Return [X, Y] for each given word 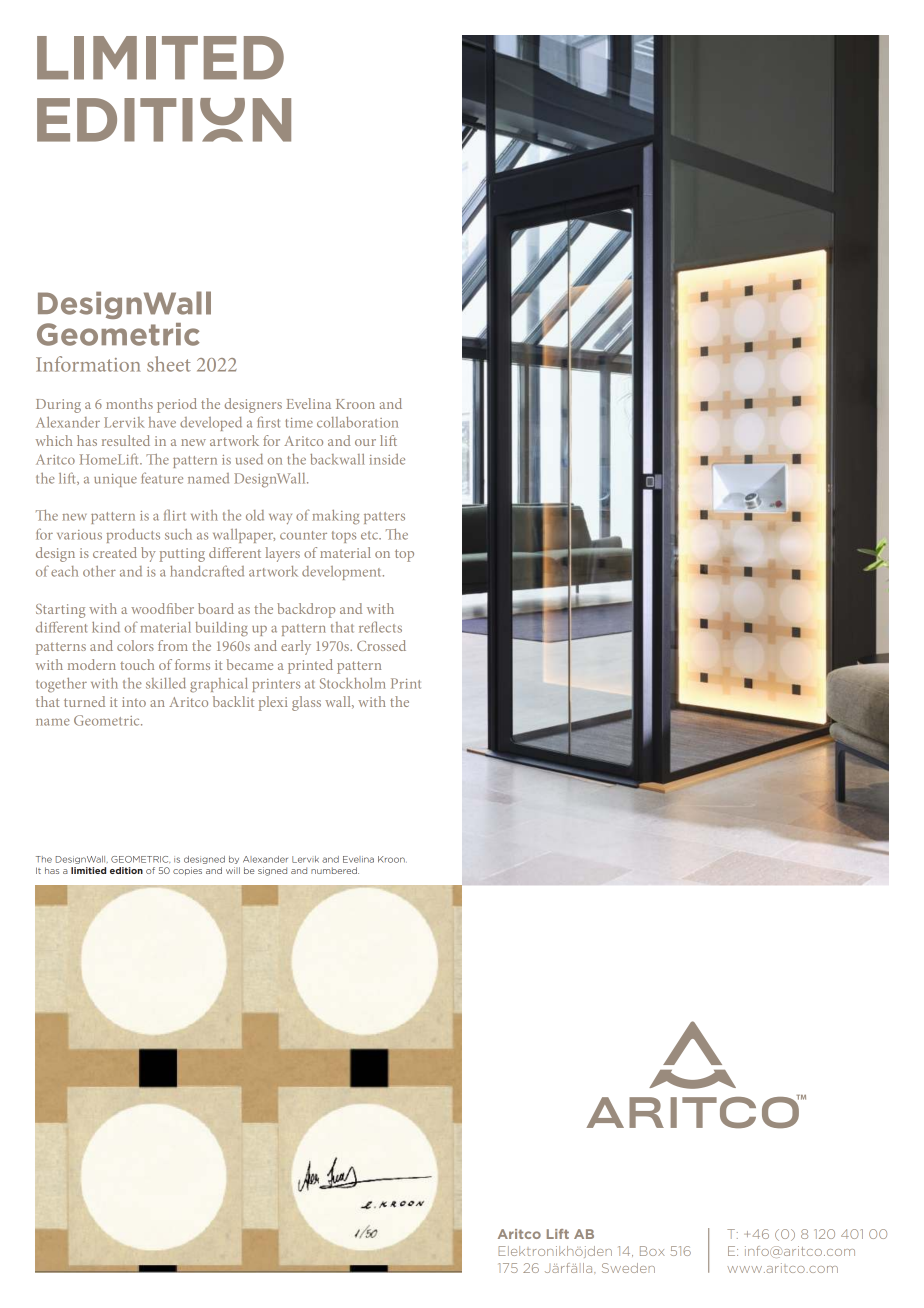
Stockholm [353, 683]
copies [187, 871]
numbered [335, 870]
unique [115, 480]
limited [160, 58]
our [365, 442]
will [233, 870]
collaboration [357, 422]
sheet [169, 364]
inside [387, 459]
